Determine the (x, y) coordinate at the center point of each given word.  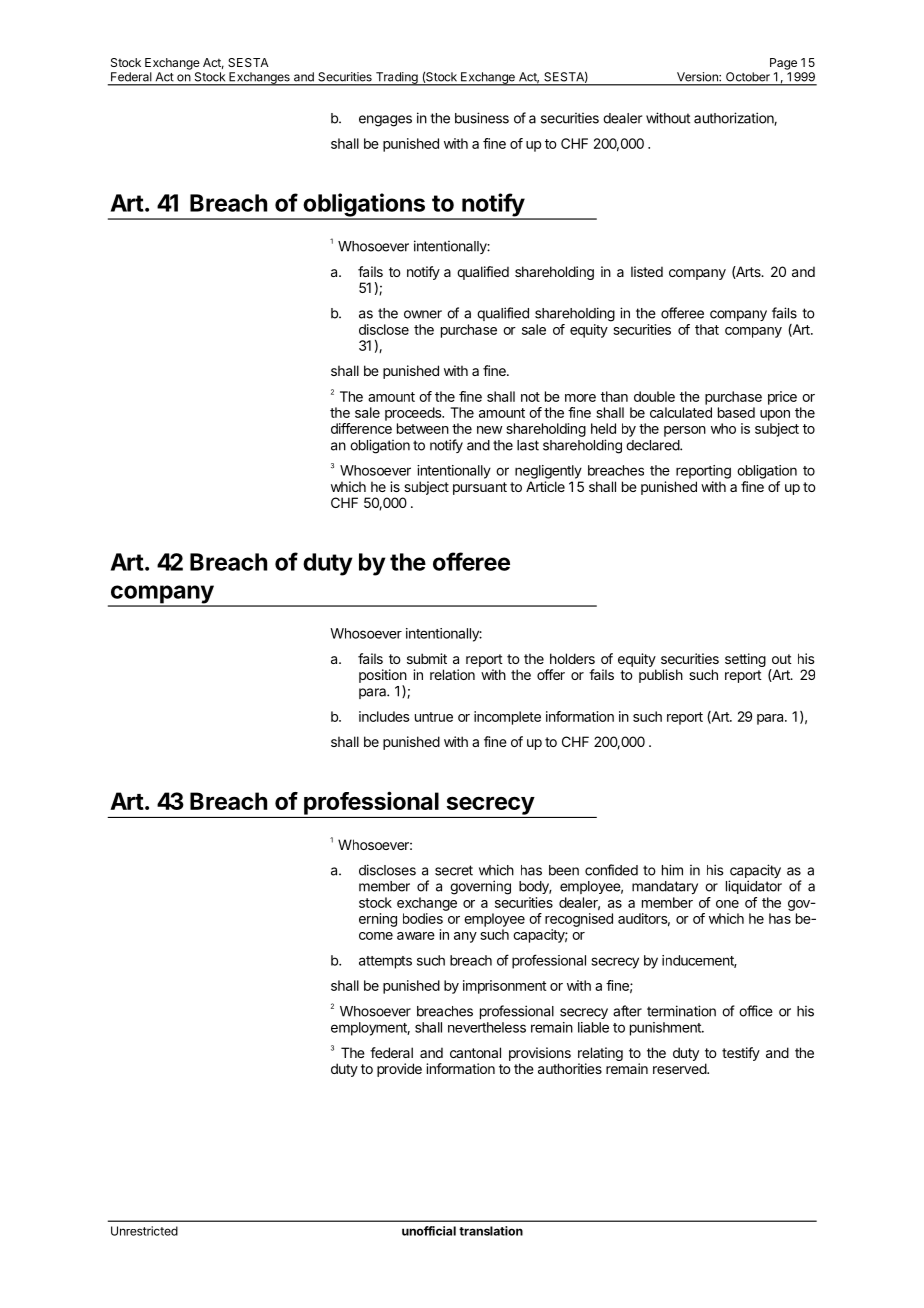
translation (491, 1231)
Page (783, 64)
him (672, 870)
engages (385, 121)
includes (384, 716)
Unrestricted (144, 1231)
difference (361, 428)
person (685, 431)
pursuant (480, 488)
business (482, 118)
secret (454, 870)
